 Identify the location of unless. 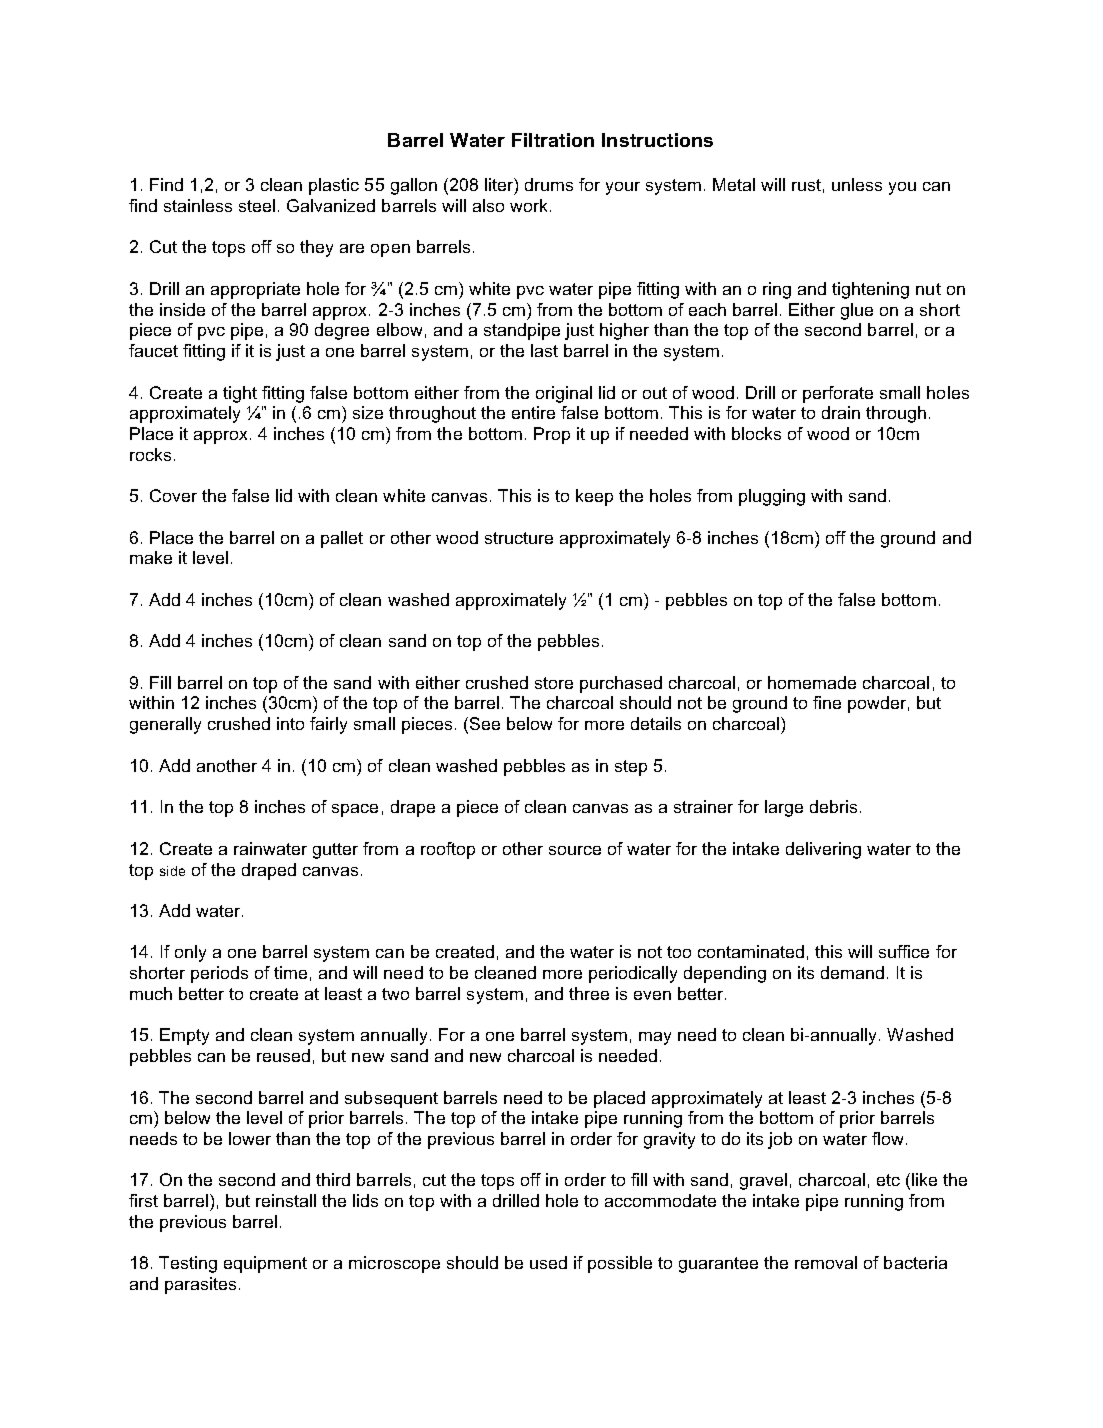
(857, 184).
